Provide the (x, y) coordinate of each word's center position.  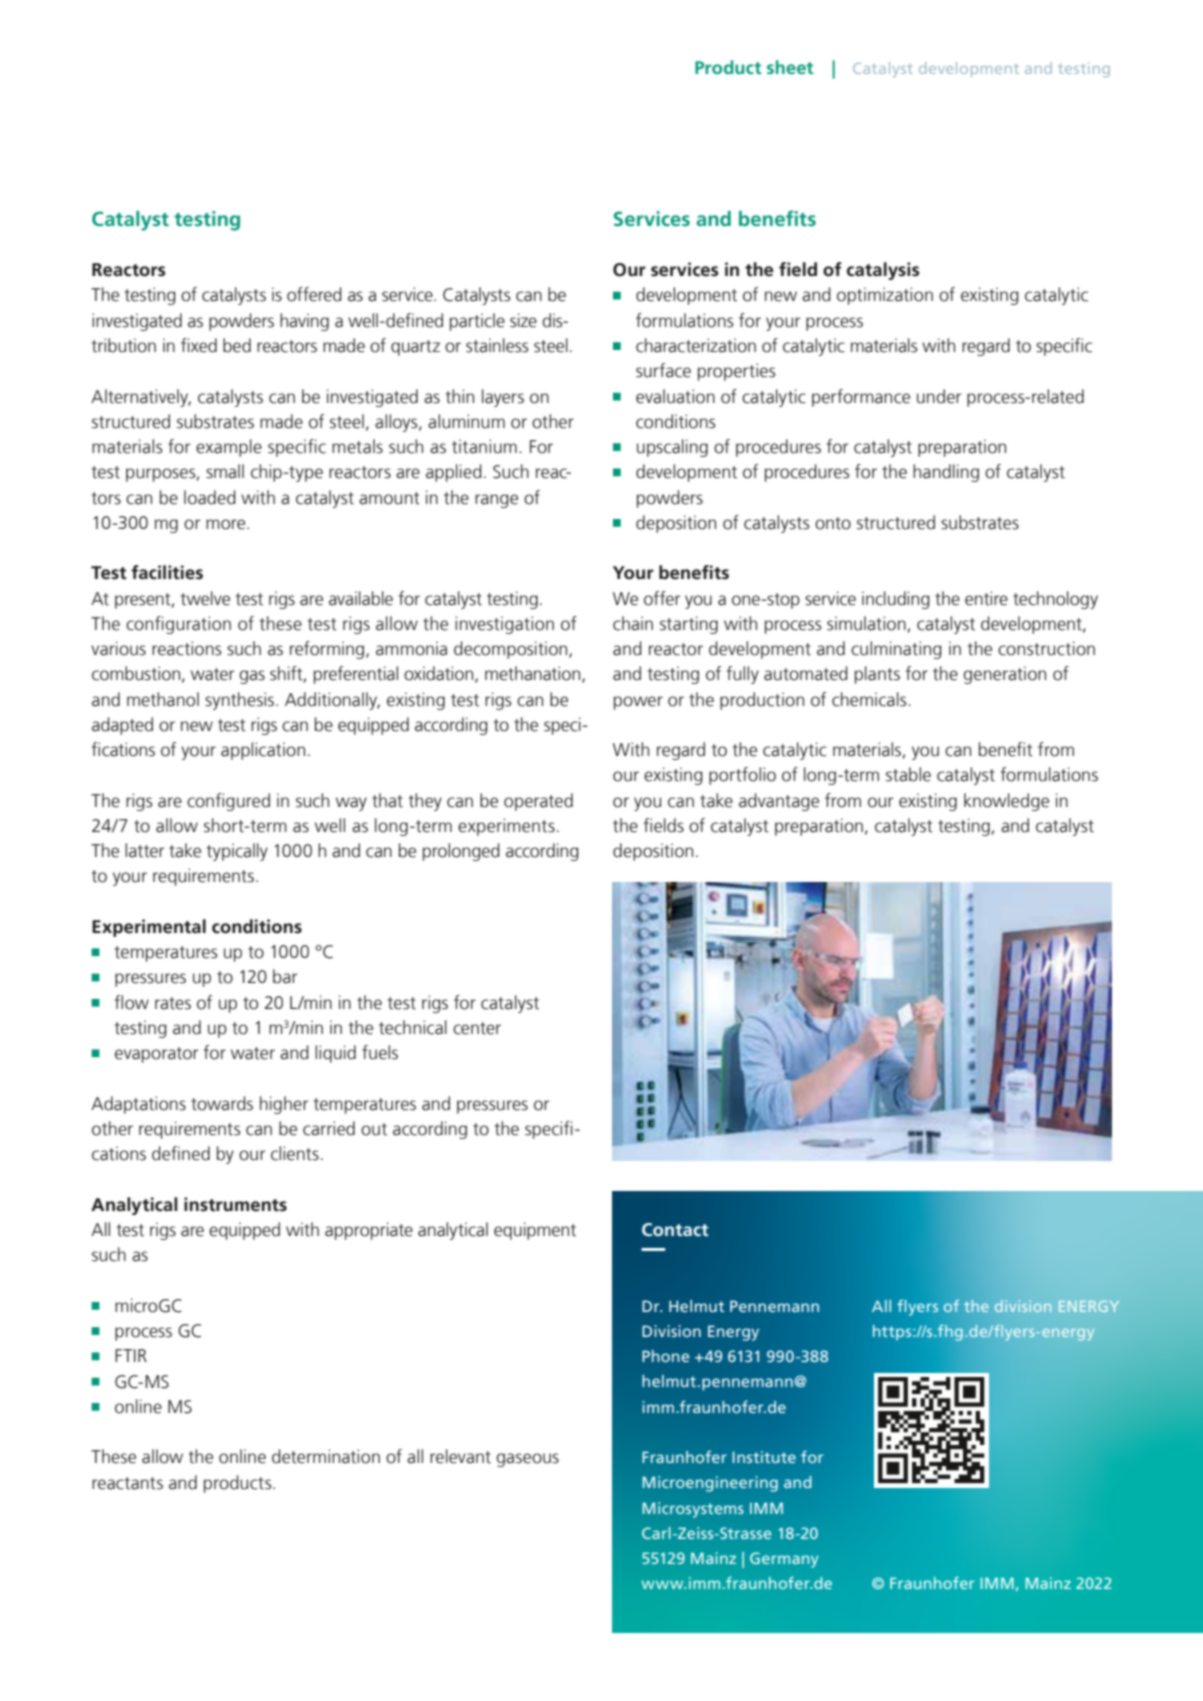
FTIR (131, 1355)
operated (538, 802)
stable (908, 774)
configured (228, 802)
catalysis (883, 271)
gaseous (527, 1460)
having (304, 322)
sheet (790, 67)
